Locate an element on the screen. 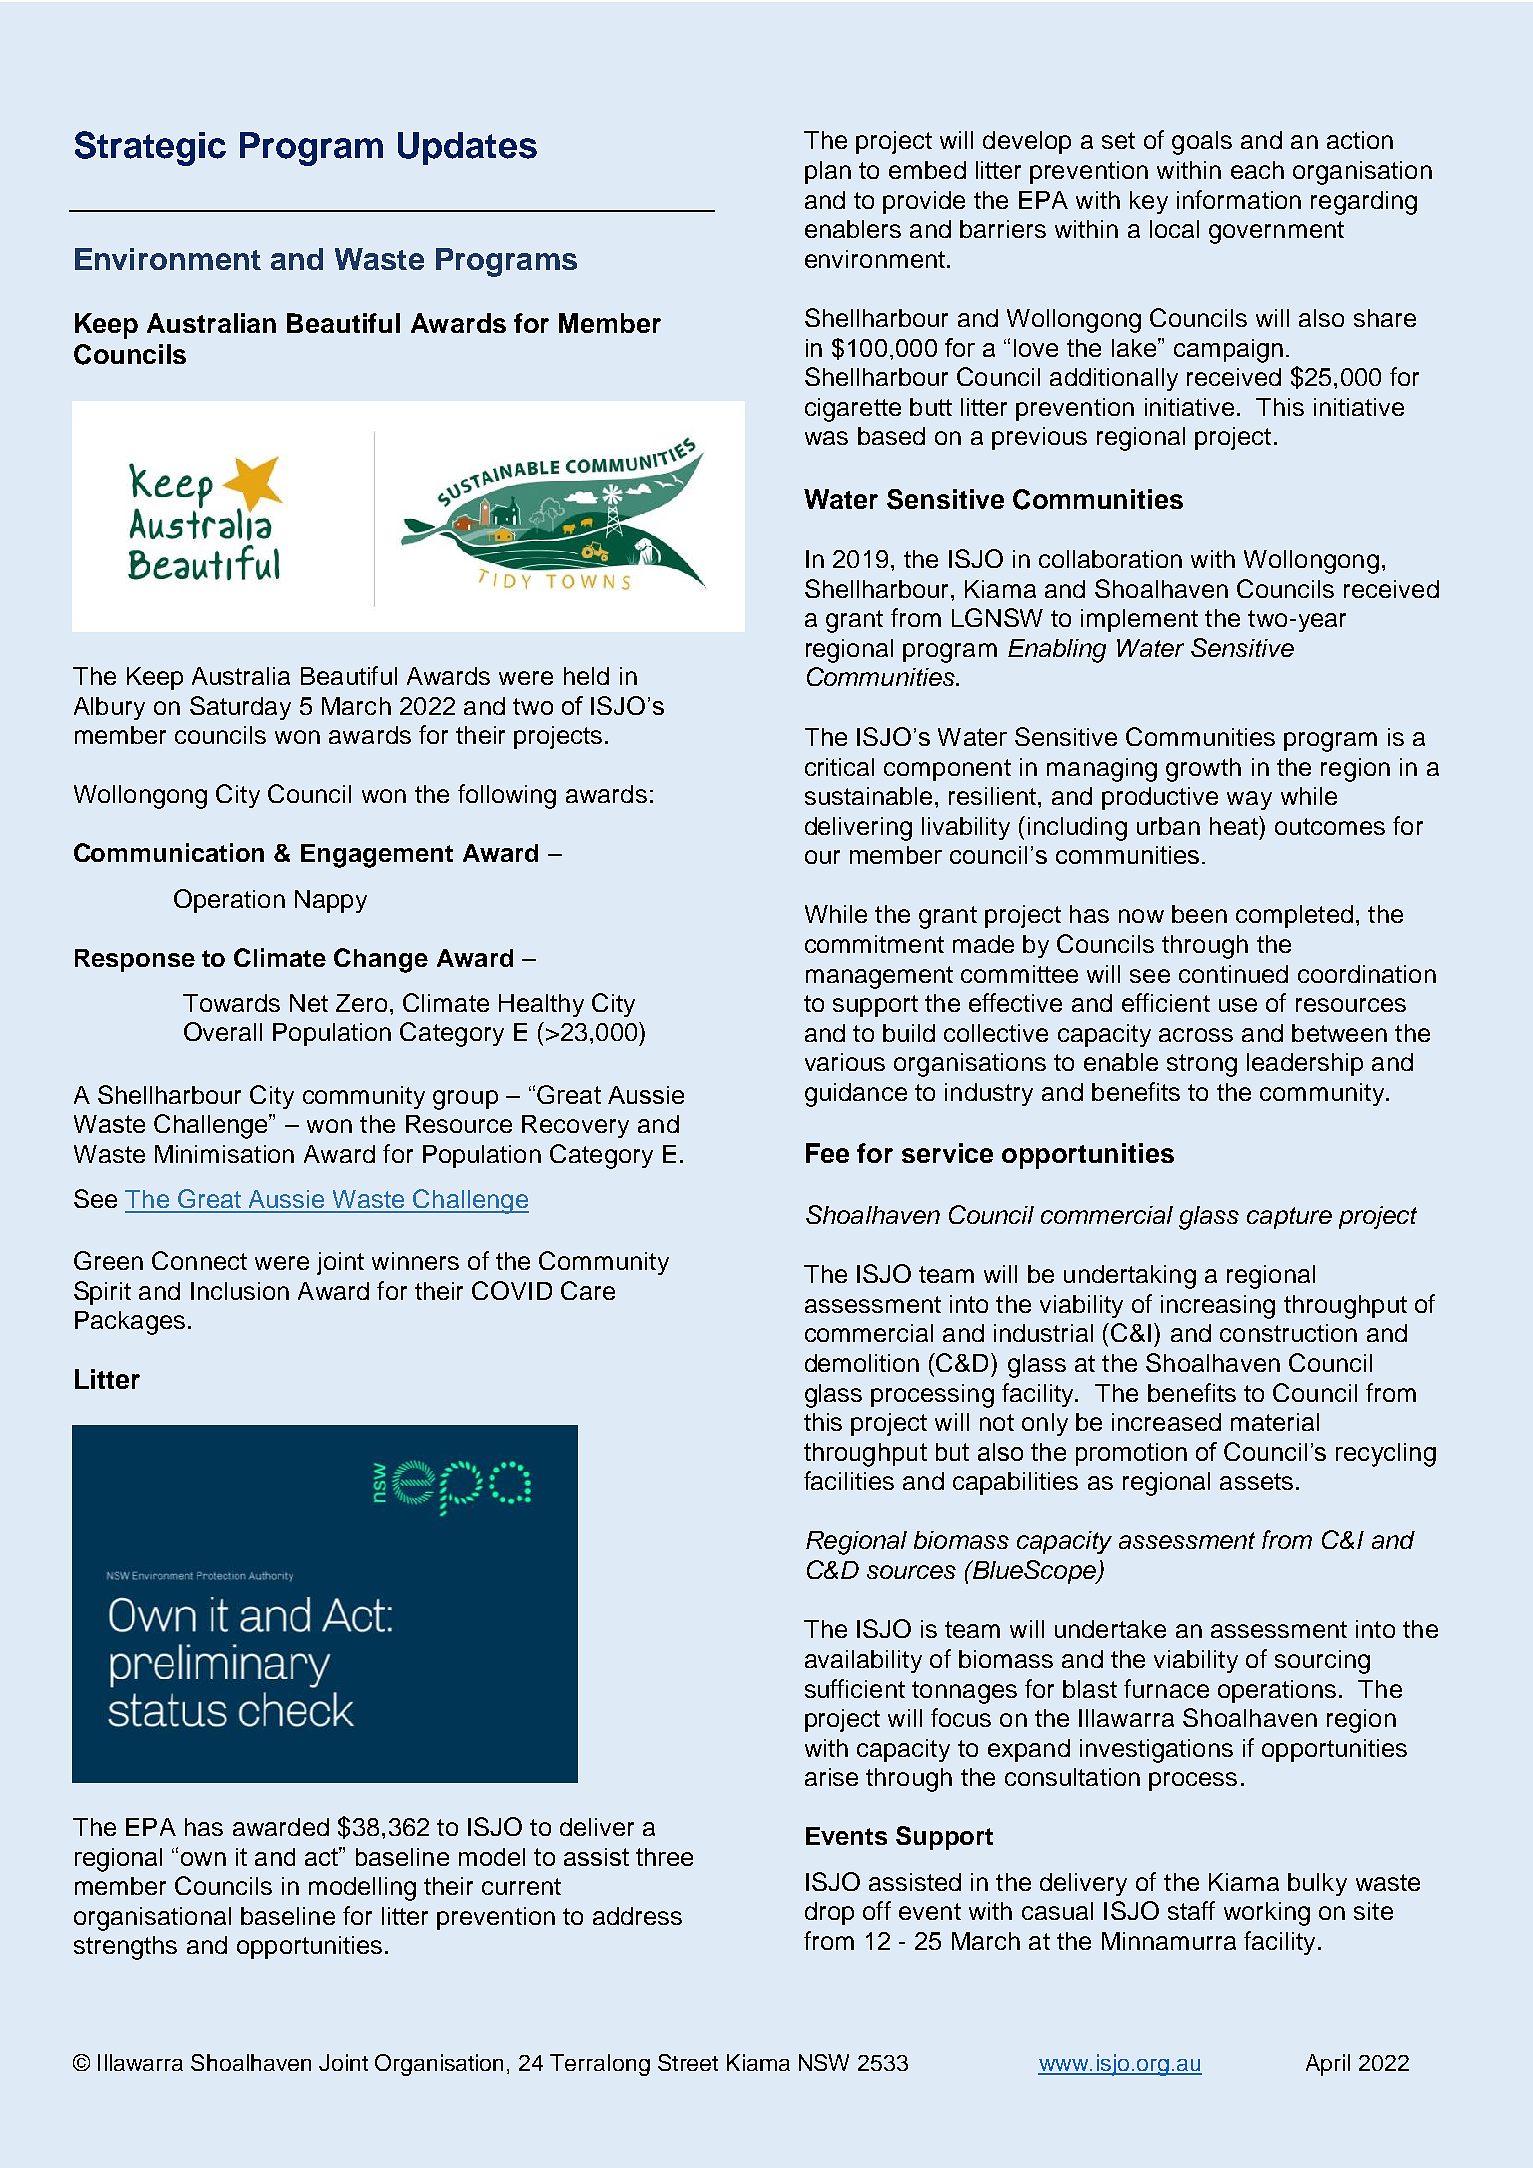 Image resolution: width=1533 pixels, height=2168 pixels. sourcing is located at coordinates (1322, 1662).
